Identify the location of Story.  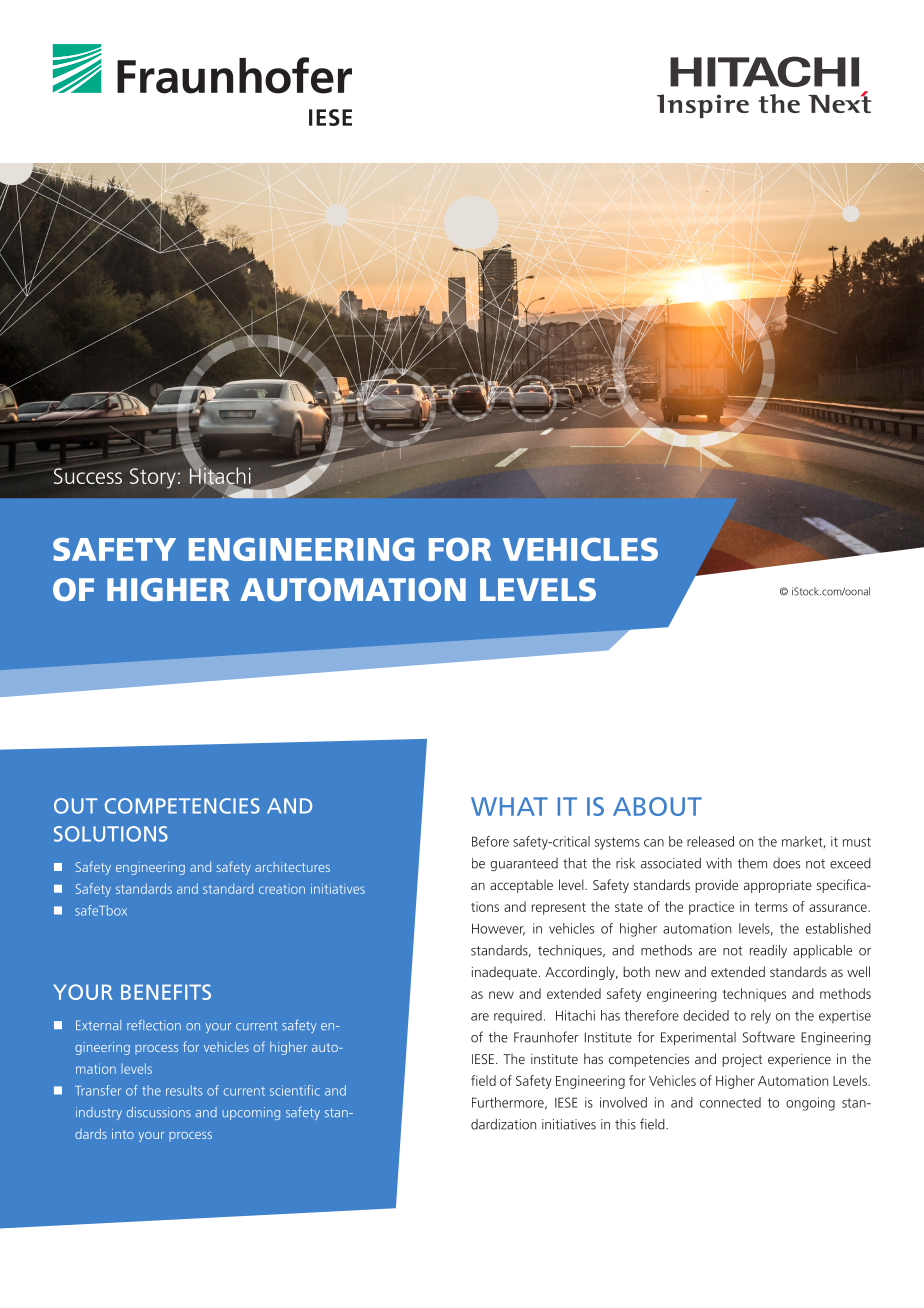
(153, 478).
